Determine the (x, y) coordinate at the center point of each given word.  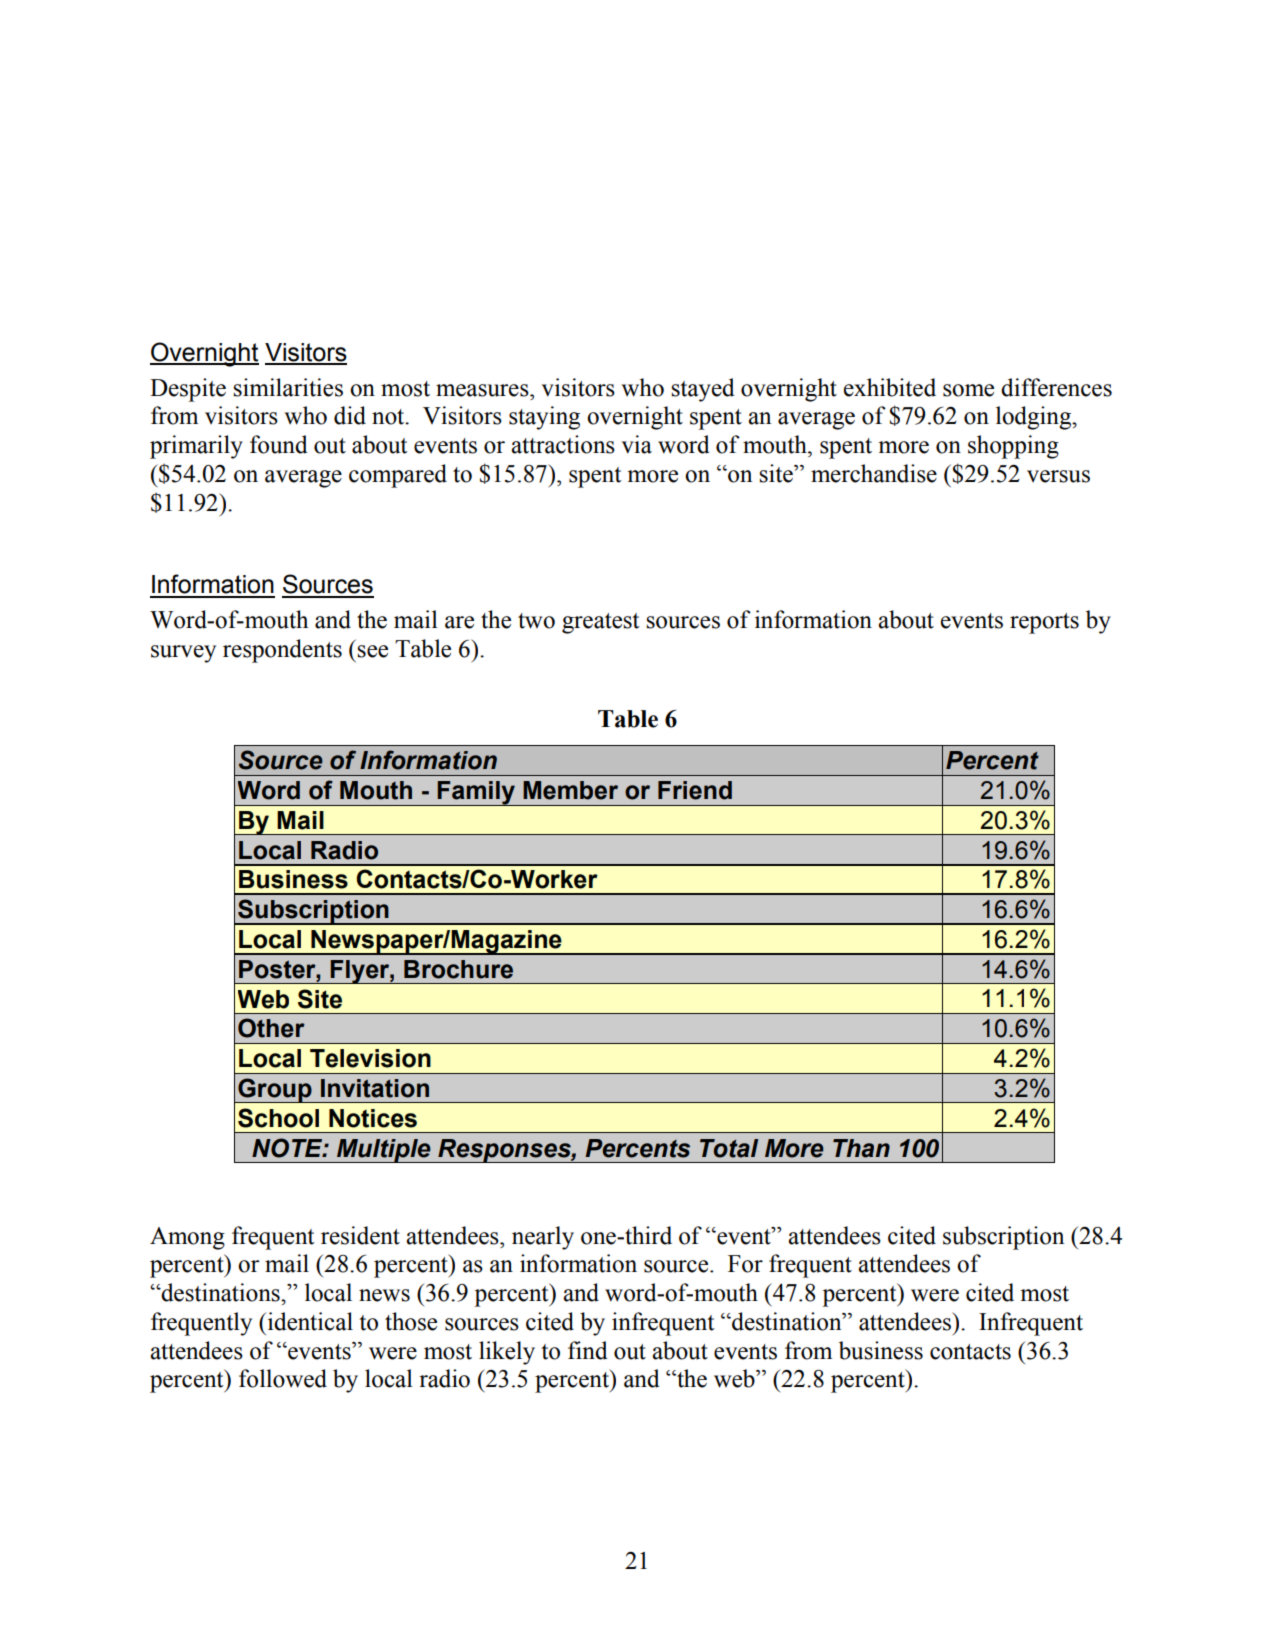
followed (283, 1378)
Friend (695, 790)
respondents (282, 651)
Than (861, 1148)
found (279, 444)
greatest (601, 623)
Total (729, 1148)
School (278, 1118)
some (968, 390)
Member (570, 790)
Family (476, 793)
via (637, 444)
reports (1044, 623)
